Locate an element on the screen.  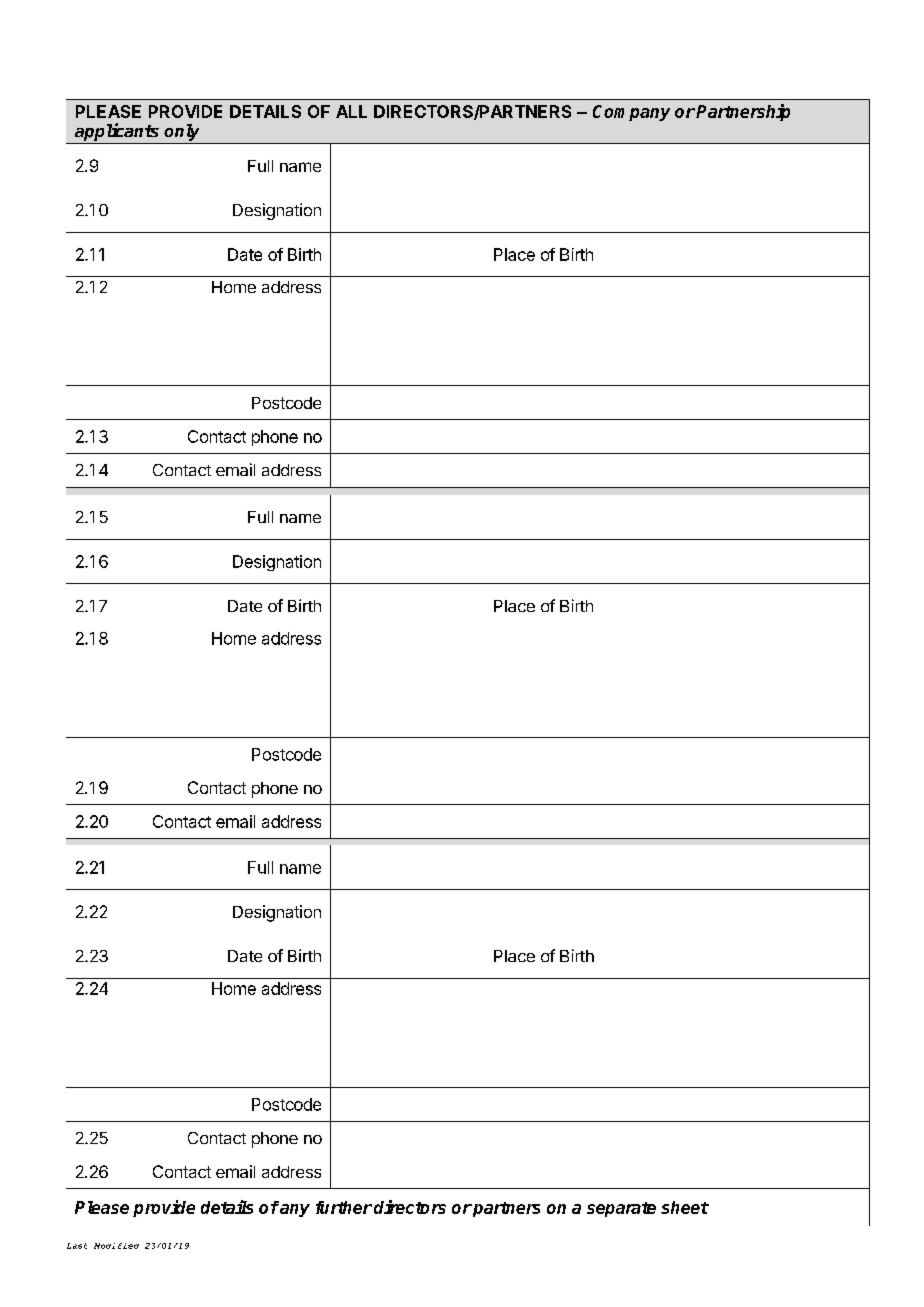
ALL is located at coordinates (351, 111).
